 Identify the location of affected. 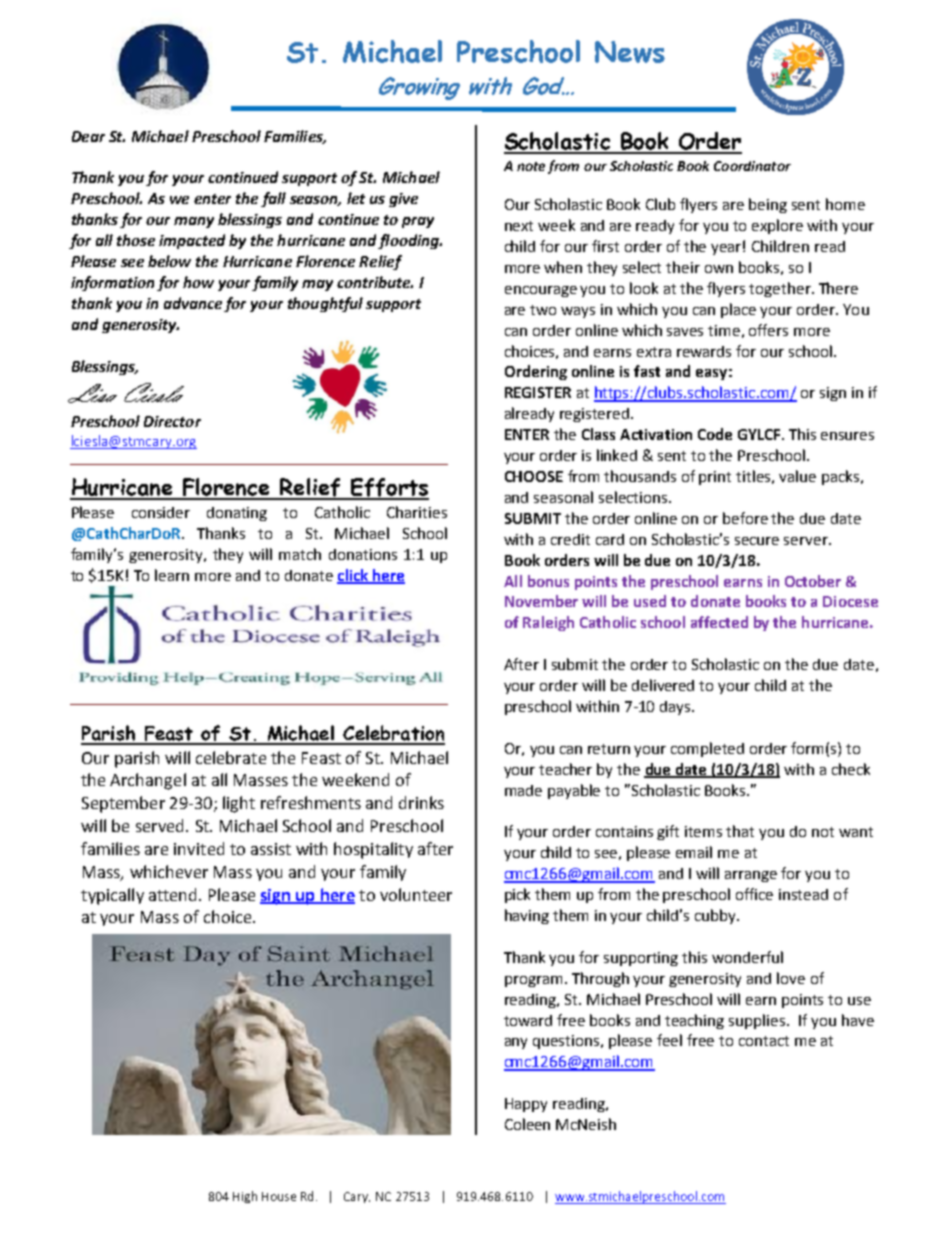
(719, 622).
